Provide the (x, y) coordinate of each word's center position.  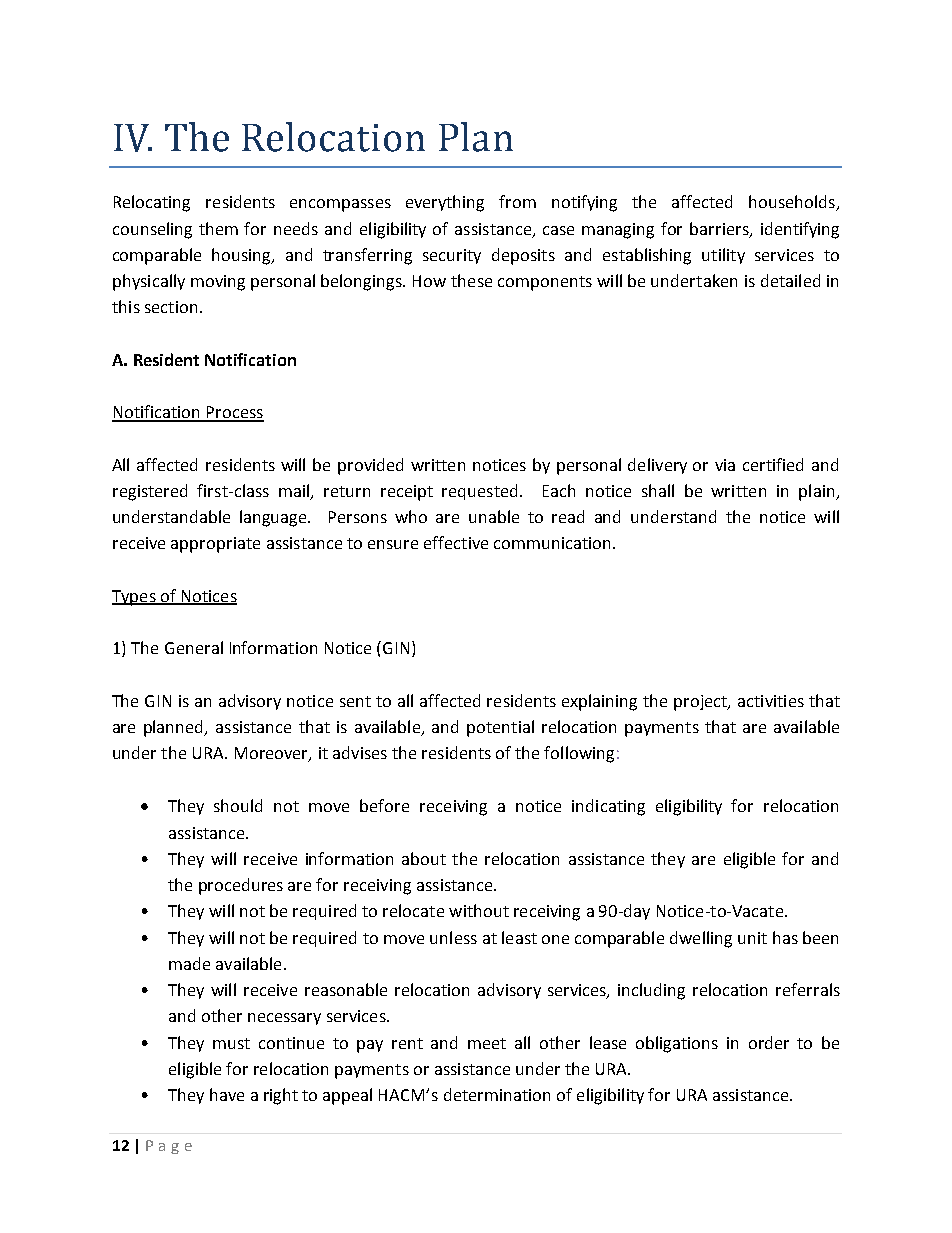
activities (771, 701)
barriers (720, 229)
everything (445, 203)
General (194, 647)
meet (487, 1043)
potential (500, 728)
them (218, 228)
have (227, 1094)
